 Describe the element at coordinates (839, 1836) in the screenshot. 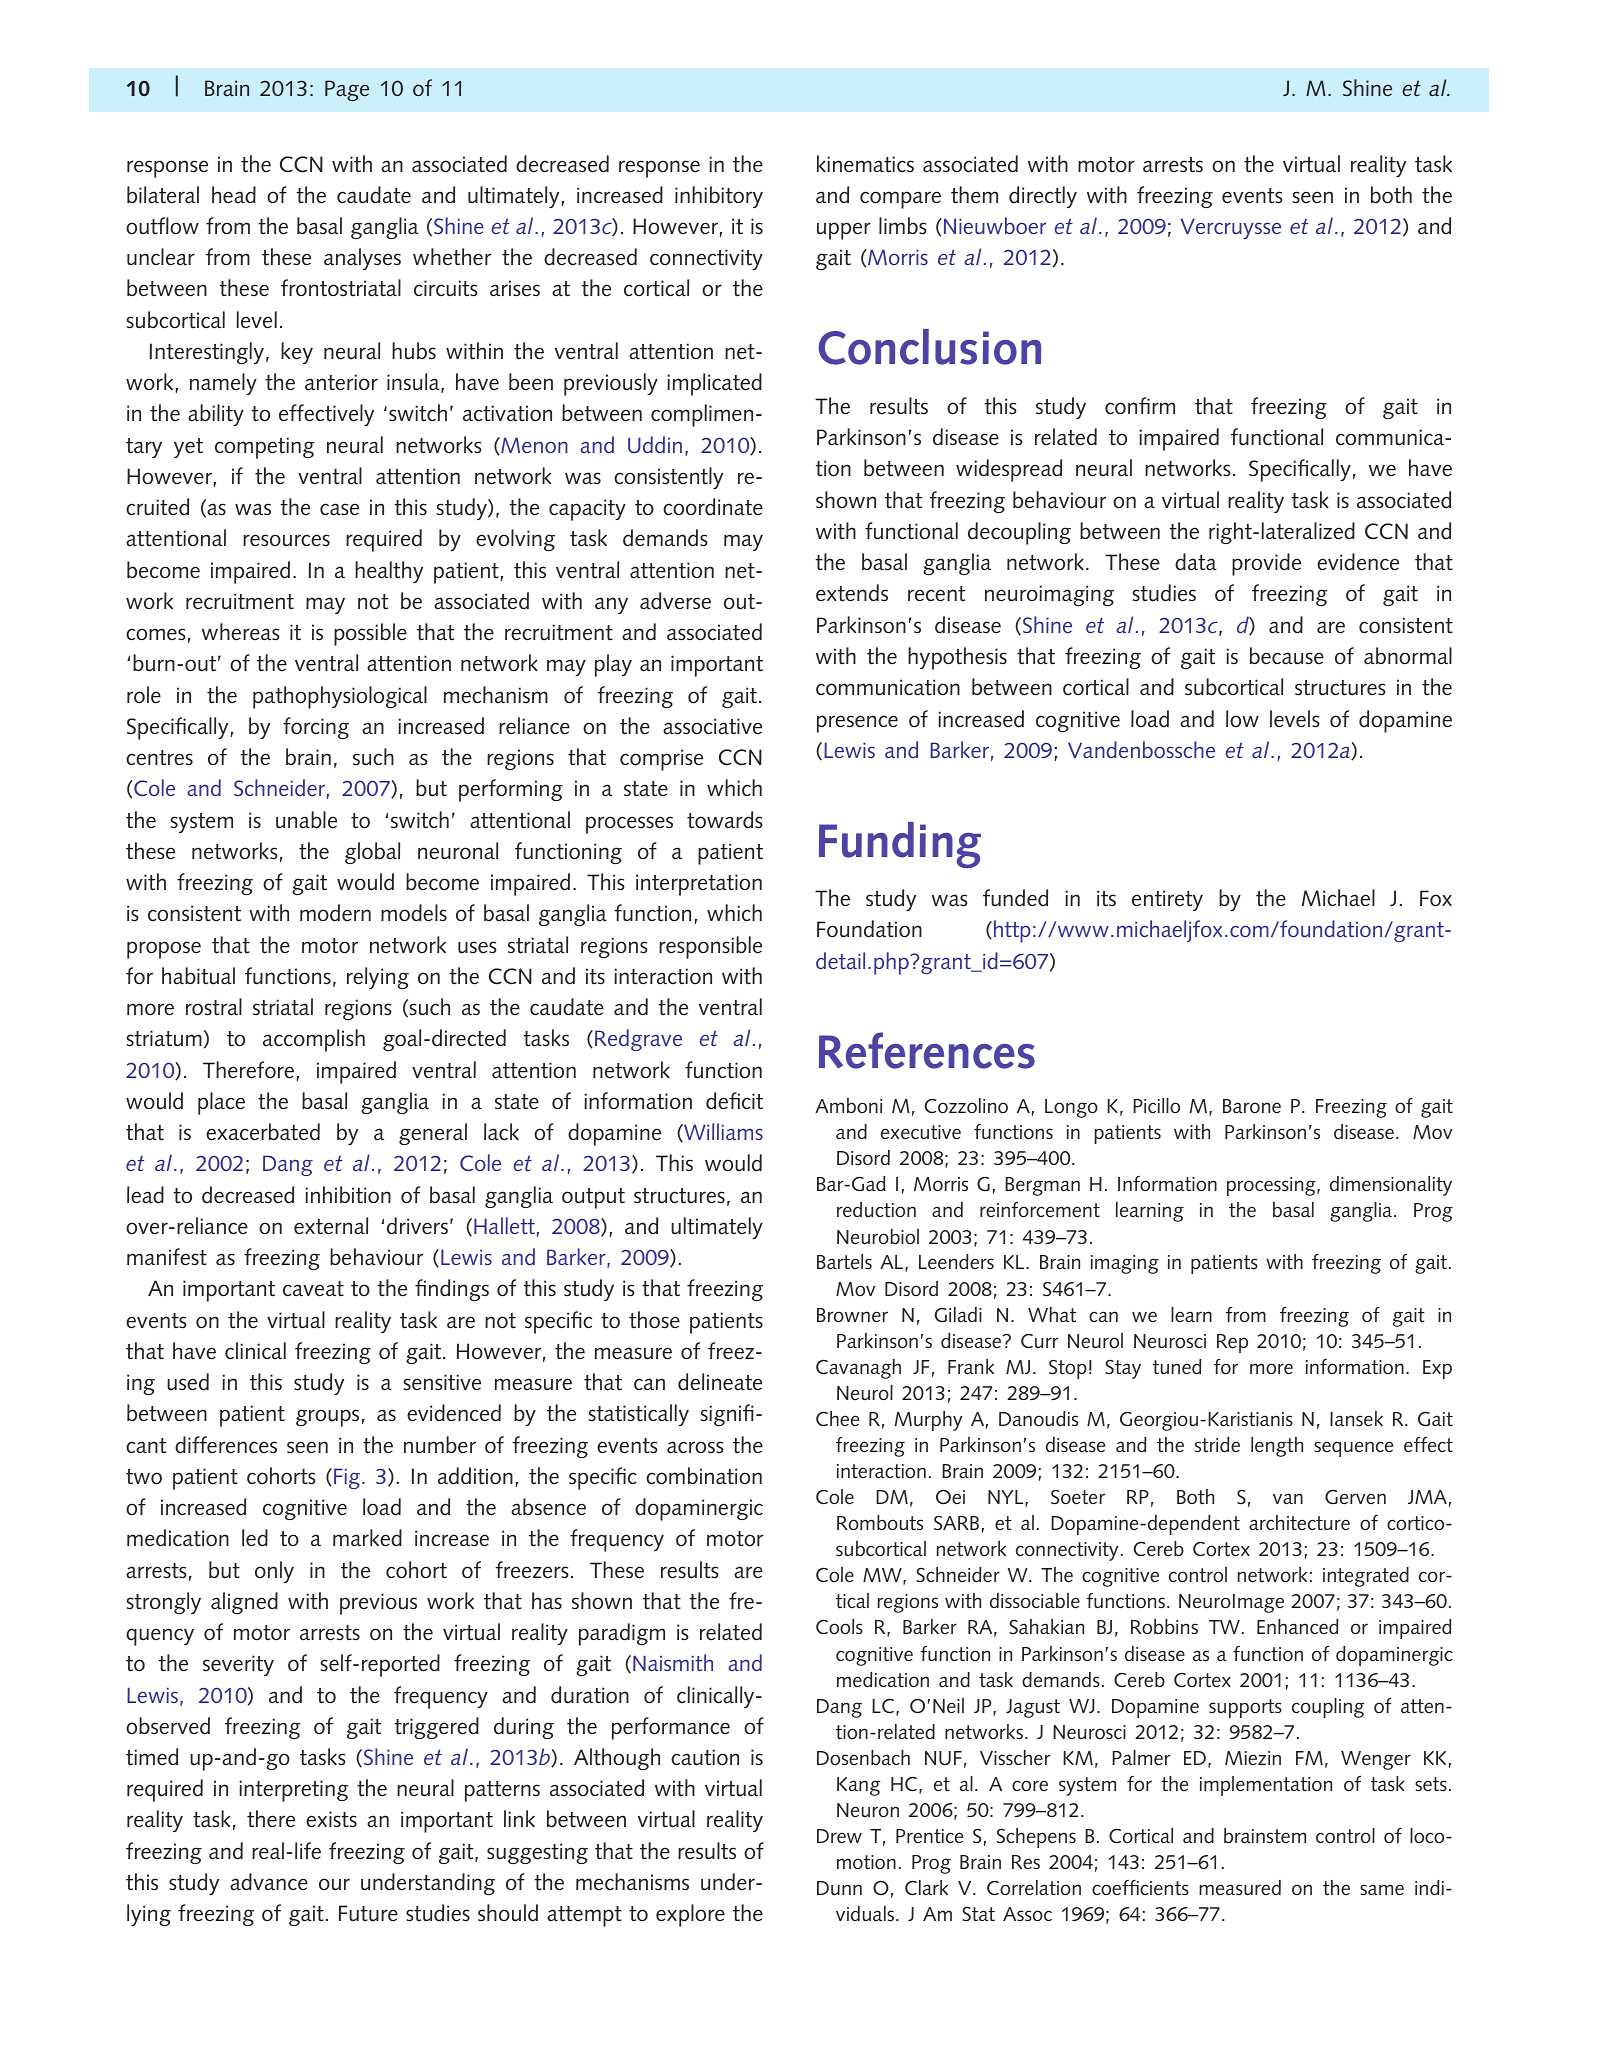

I see `Drew` at that location.
